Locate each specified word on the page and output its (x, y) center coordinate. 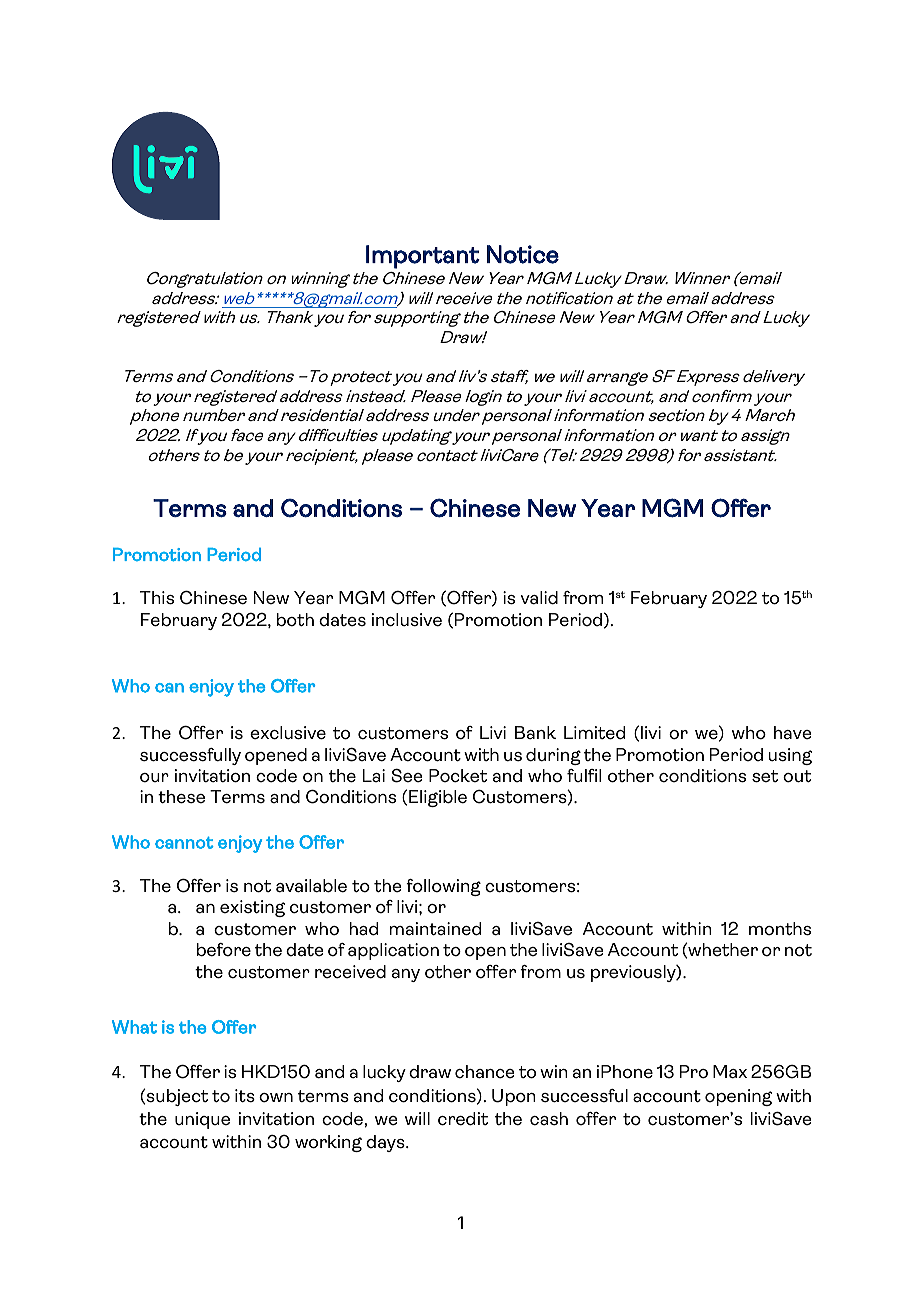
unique (202, 1120)
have (793, 733)
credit (463, 1119)
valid (539, 598)
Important (423, 257)
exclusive (288, 733)
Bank (535, 733)
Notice (523, 254)
